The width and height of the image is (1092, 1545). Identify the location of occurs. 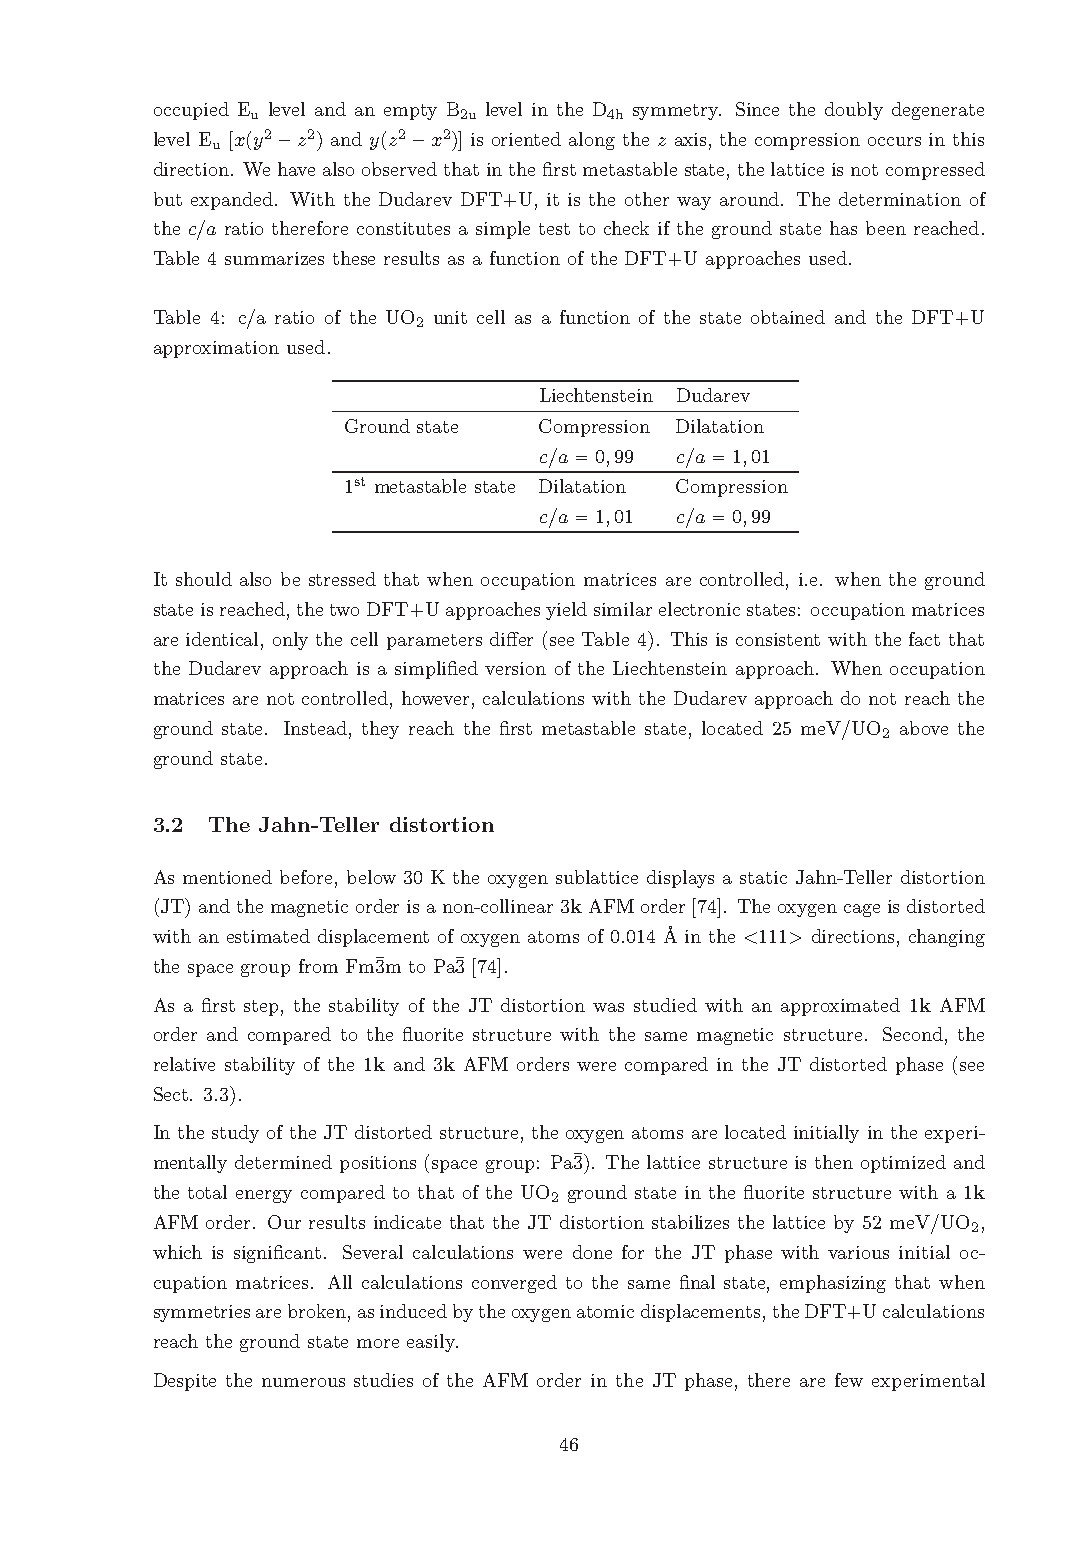
(894, 141).
